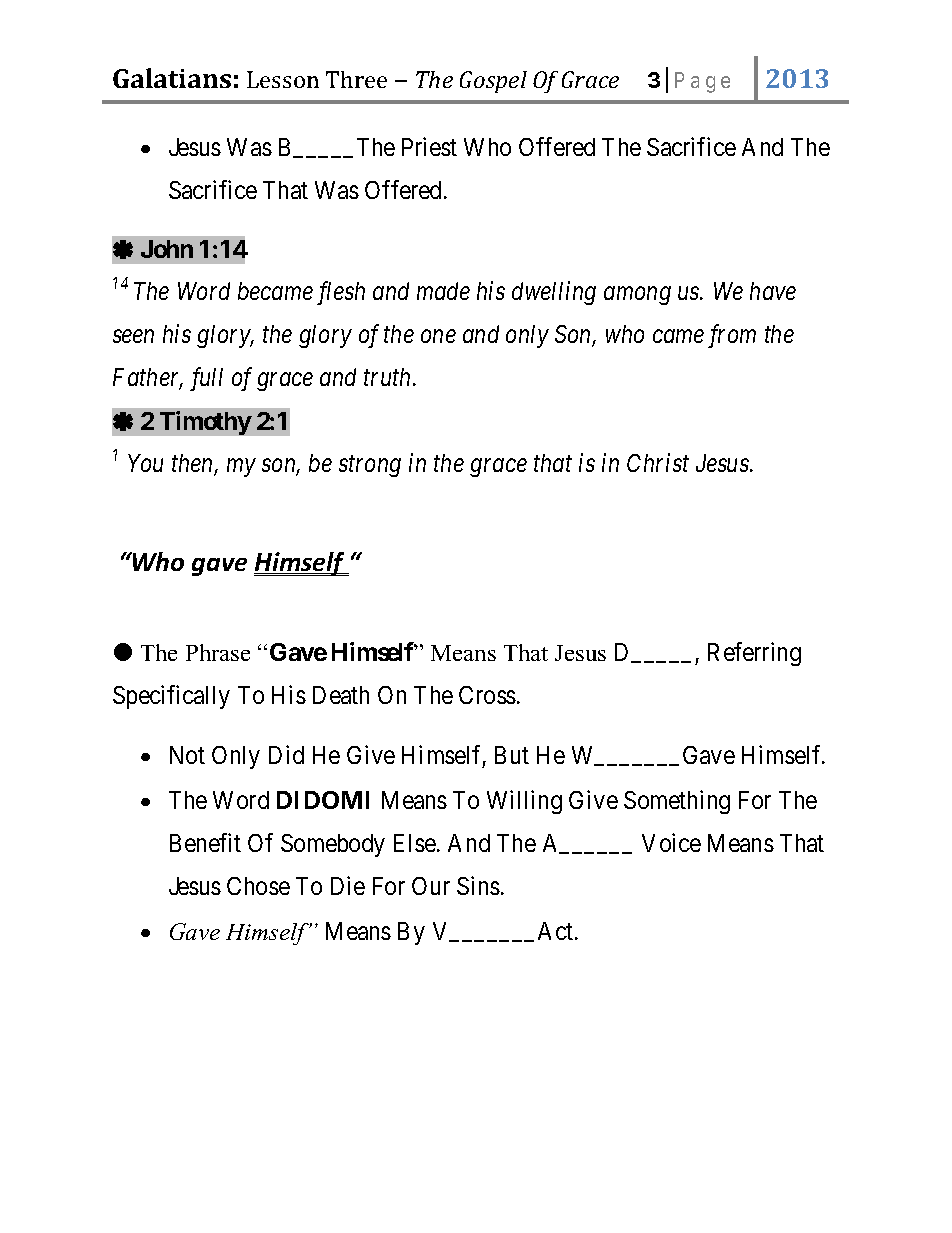 The height and width of the page is (1233, 952). What do you see at coordinates (658, 462) in the page?
I see `Christ` at bounding box center [658, 462].
